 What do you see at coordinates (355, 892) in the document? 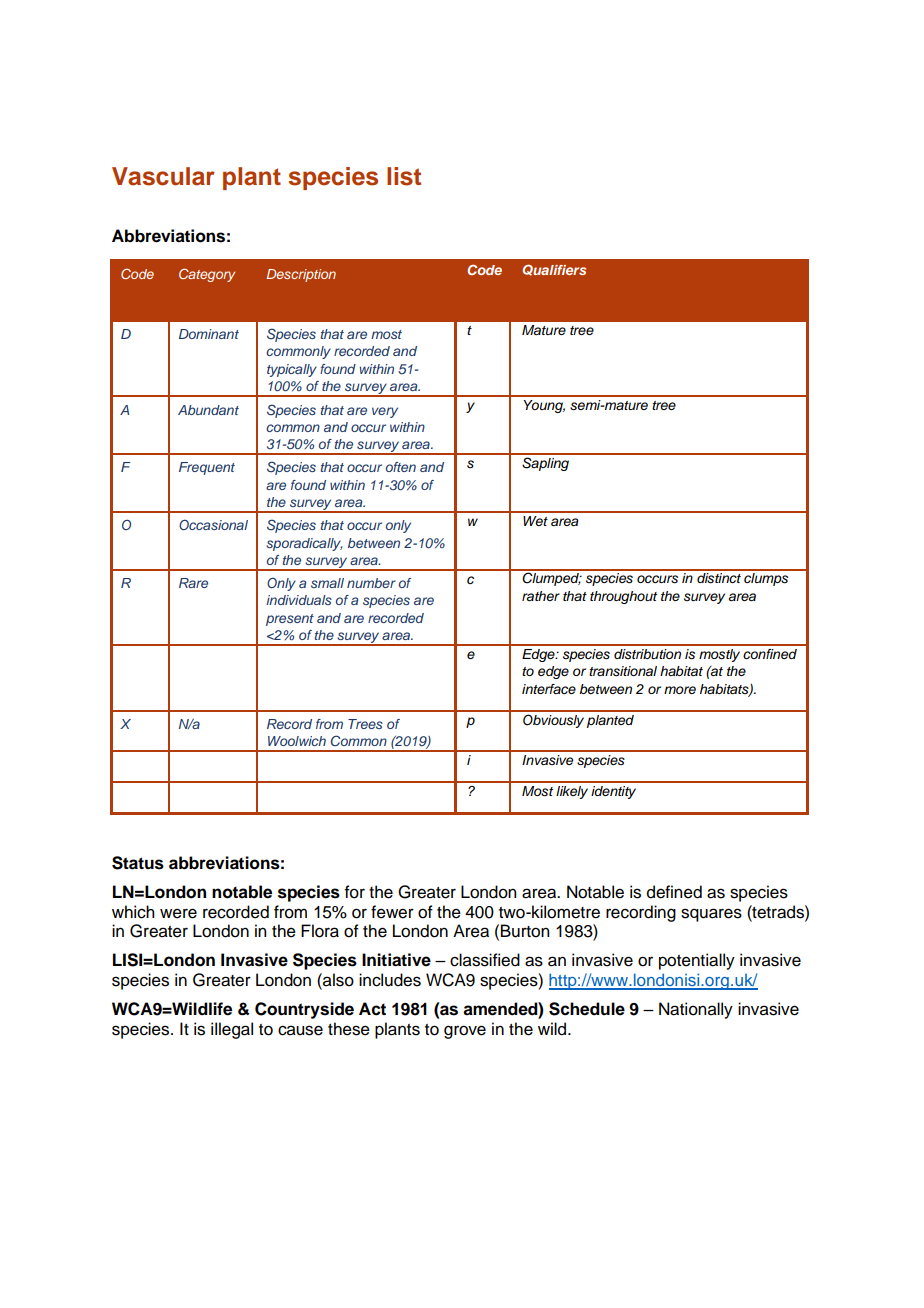
I see `for` at bounding box center [355, 892].
